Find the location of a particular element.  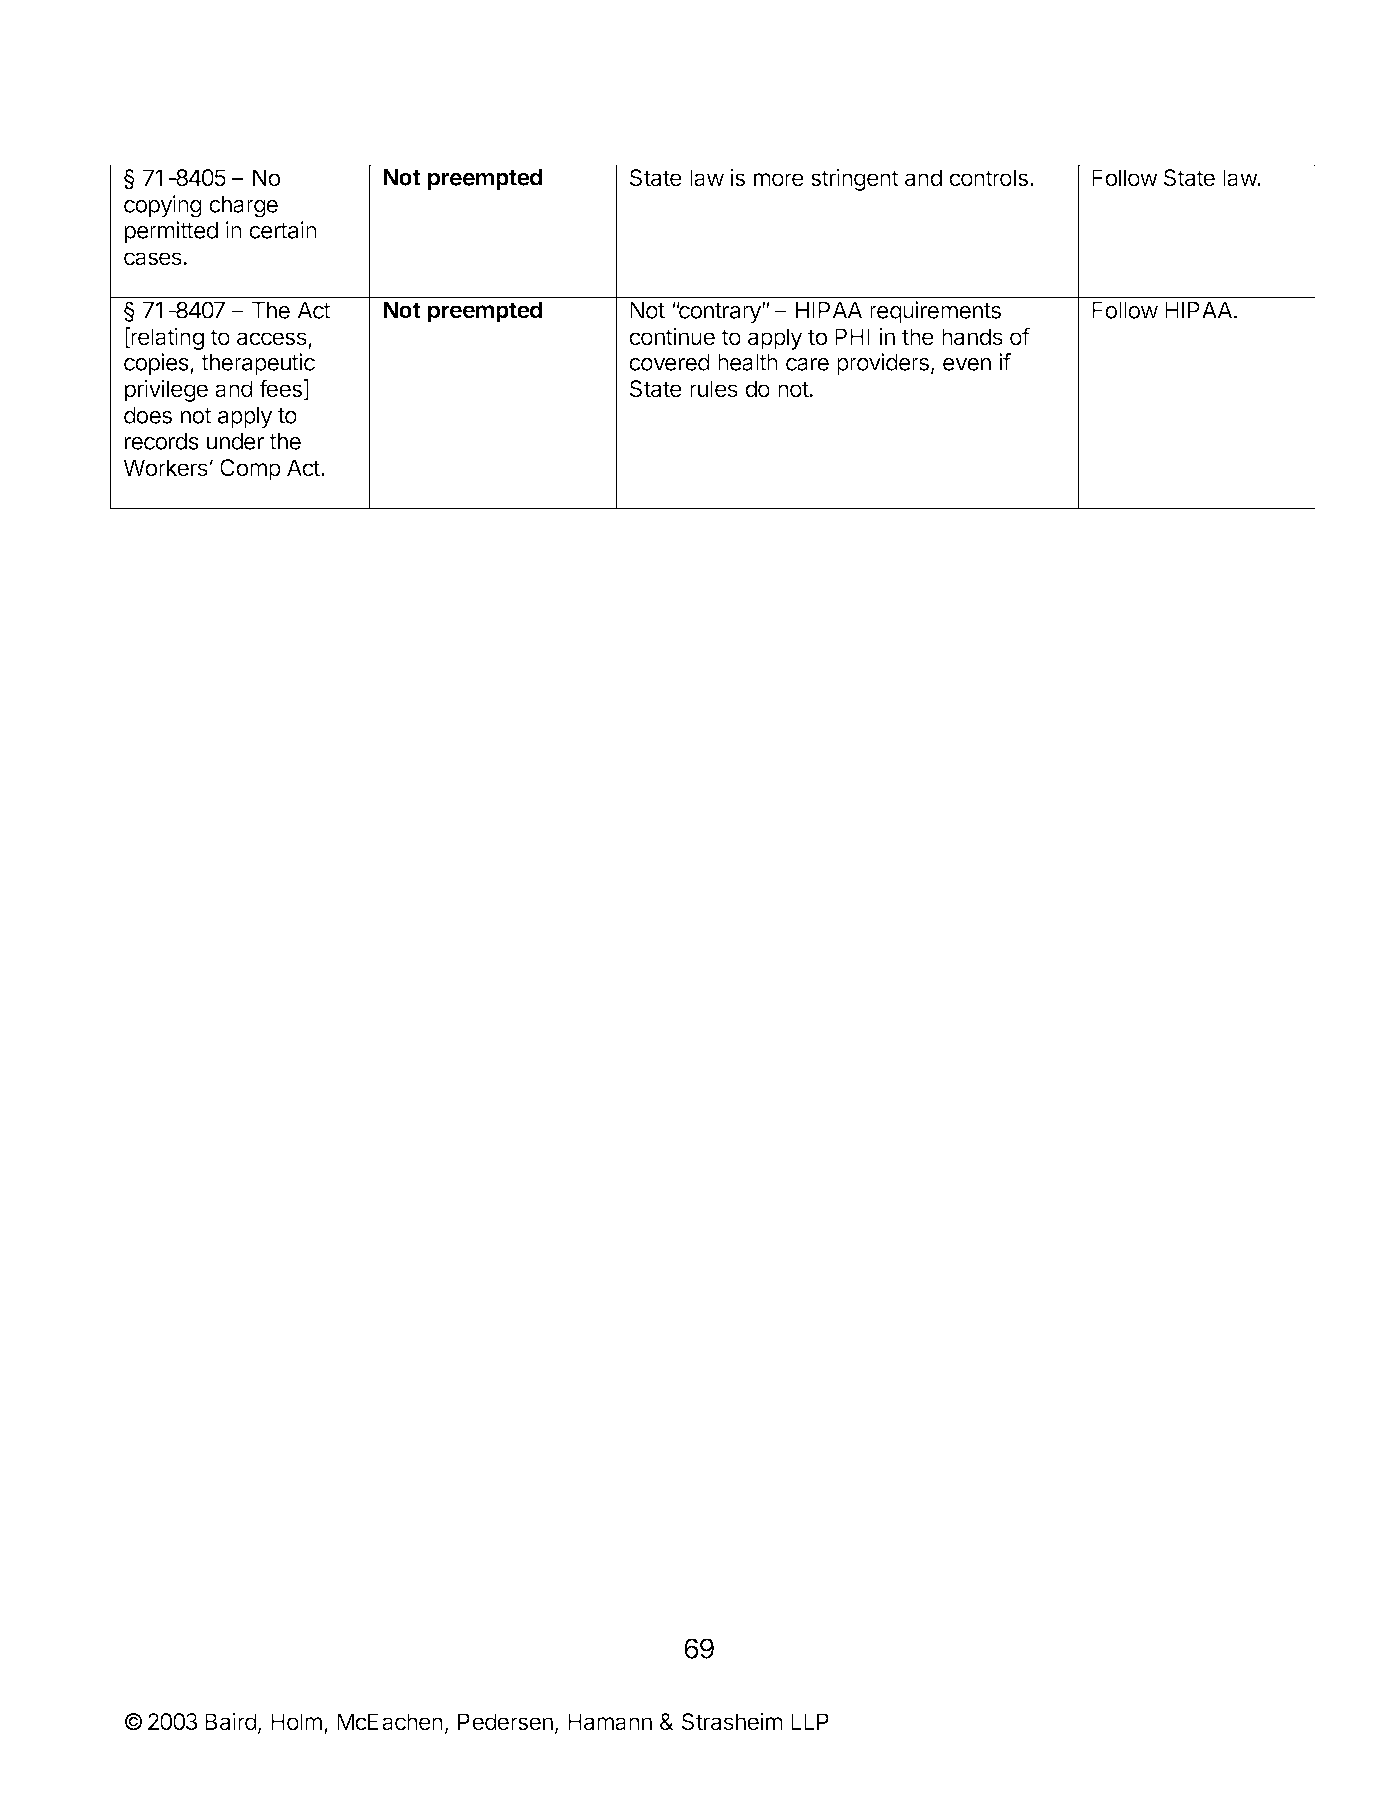

LLP is located at coordinates (810, 1721).
